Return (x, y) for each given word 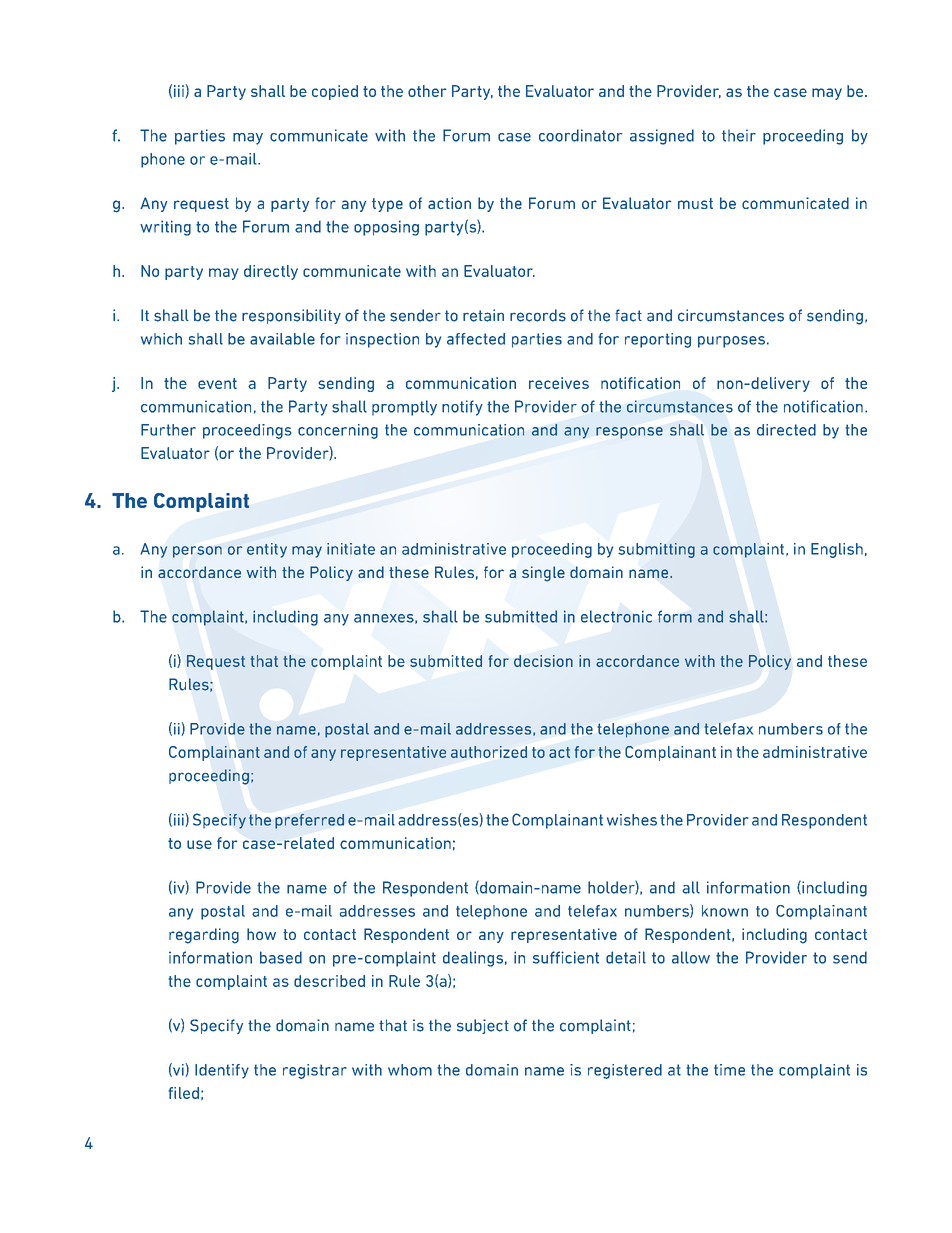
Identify (222, 1071)
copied (335, 92)
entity (267, 550)
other (427, 91)
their (739, 135)
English (837, 550)
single (543, 574)
